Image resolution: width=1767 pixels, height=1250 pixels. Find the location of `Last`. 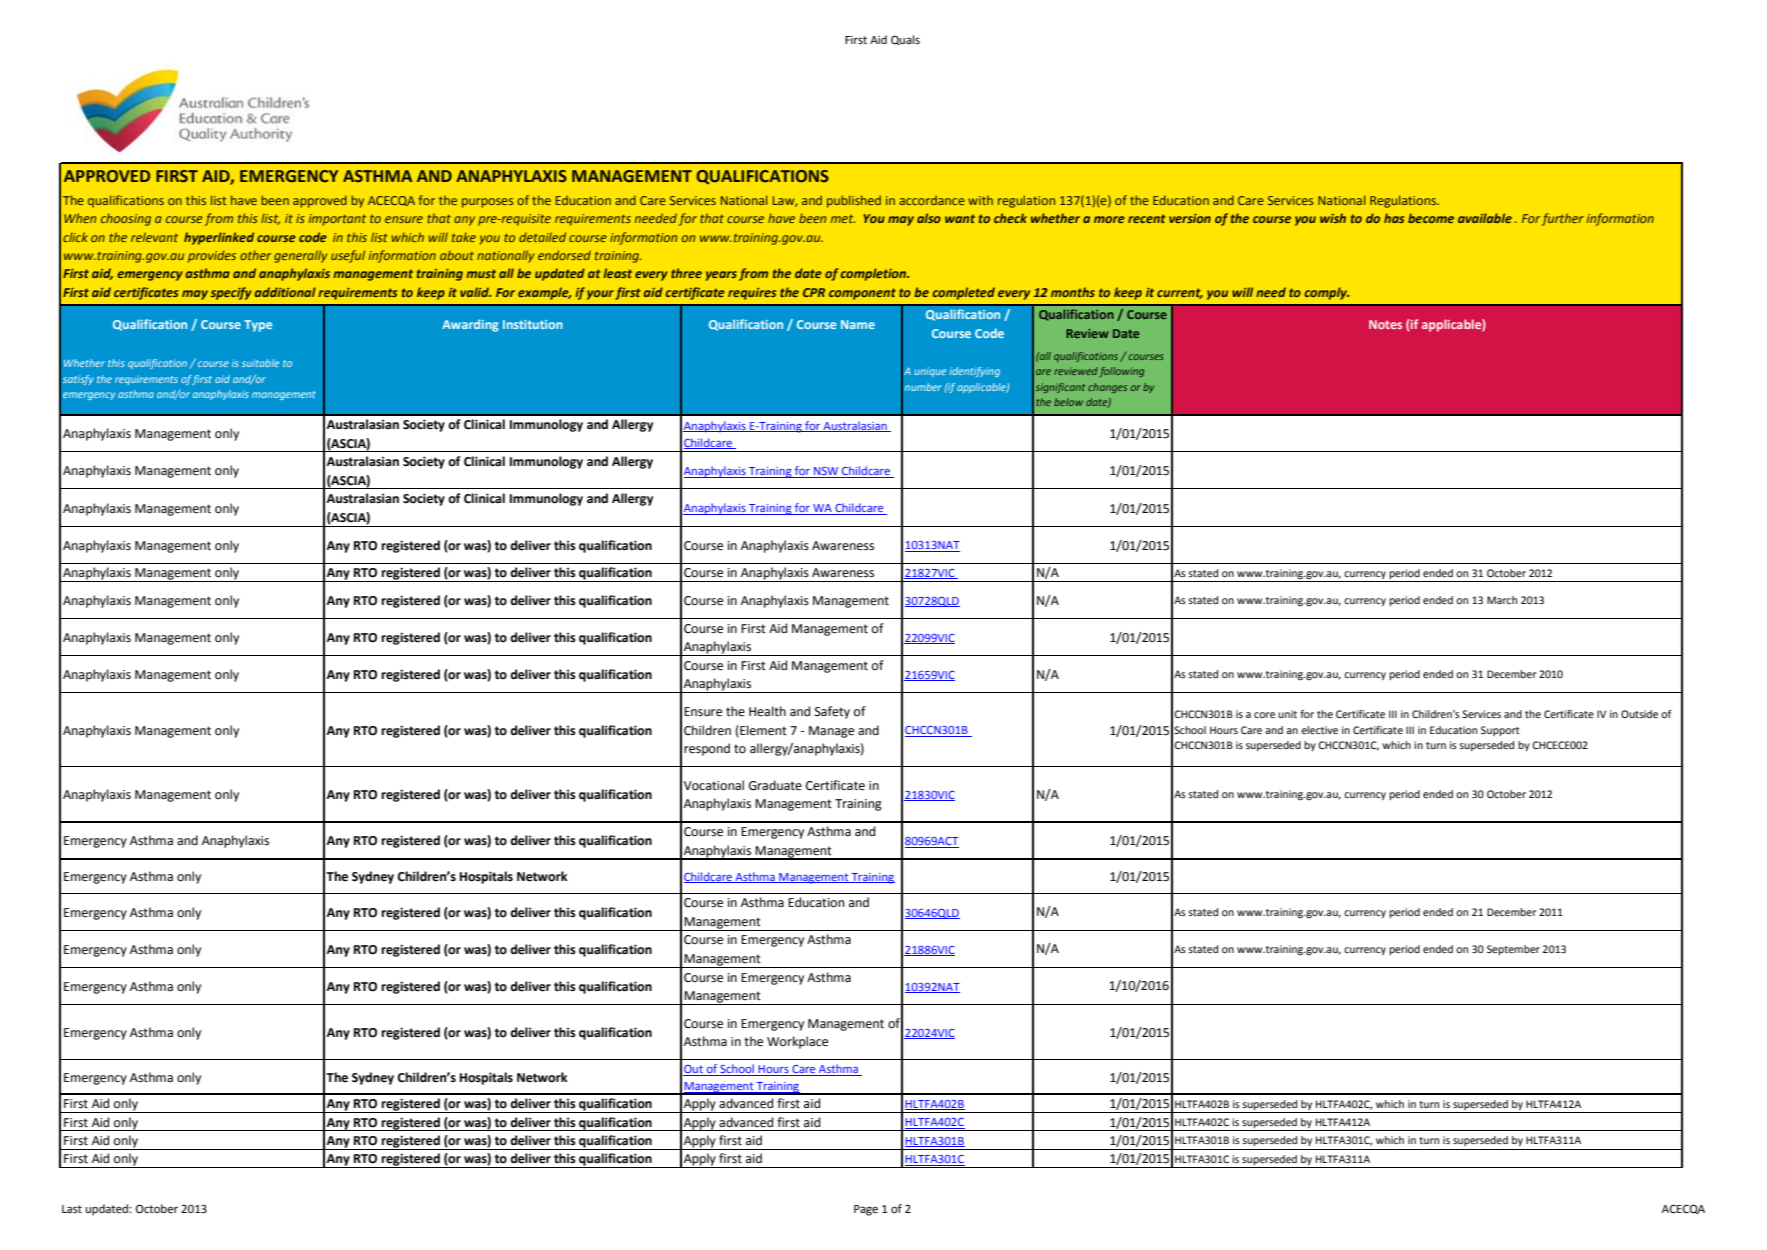

Last is located at coordinates (72, 1209).
